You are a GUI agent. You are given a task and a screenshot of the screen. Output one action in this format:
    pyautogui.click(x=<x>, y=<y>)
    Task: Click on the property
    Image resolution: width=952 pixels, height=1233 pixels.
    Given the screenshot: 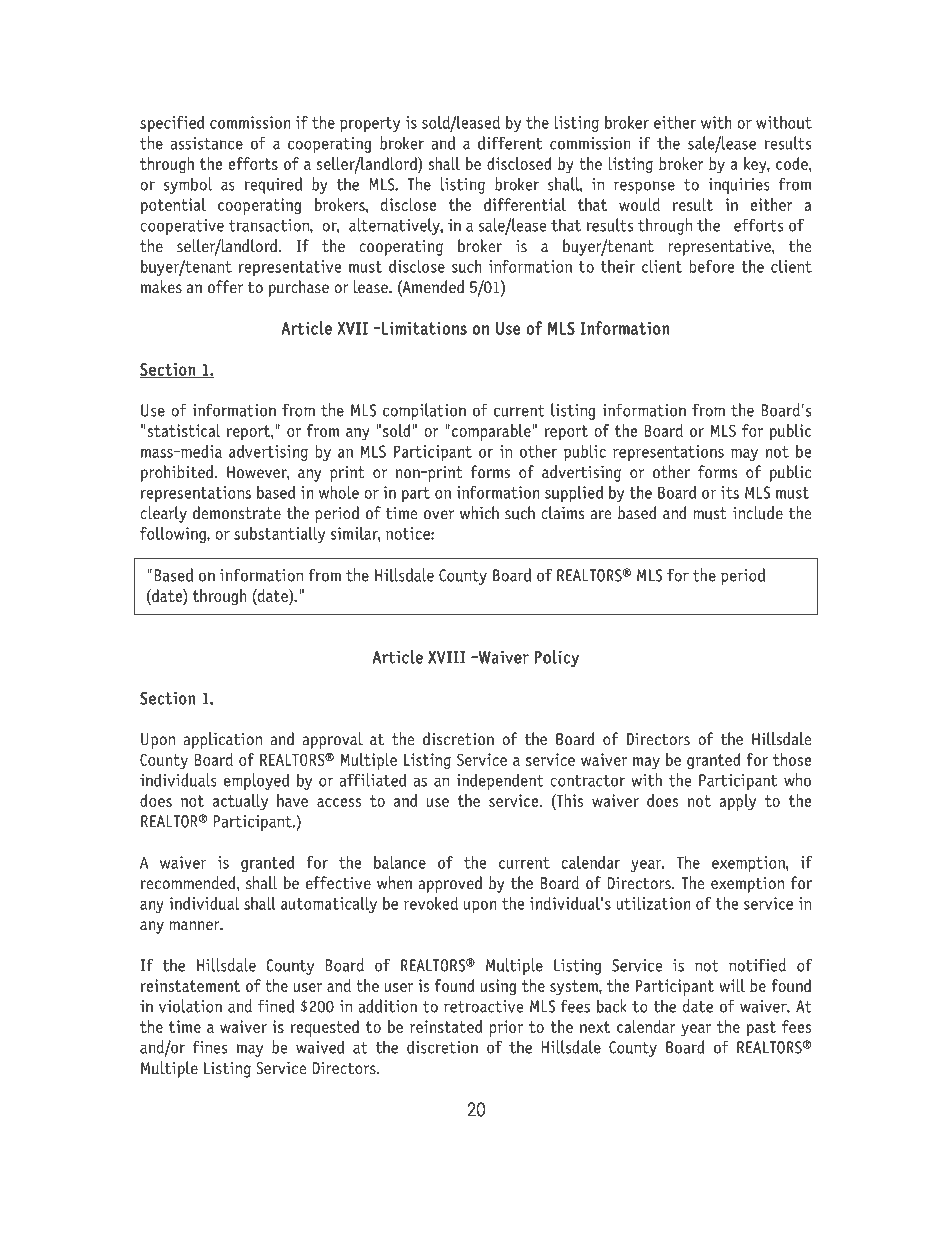 What is the action you would take?
    pyautogui.click(x=370, y=125)
